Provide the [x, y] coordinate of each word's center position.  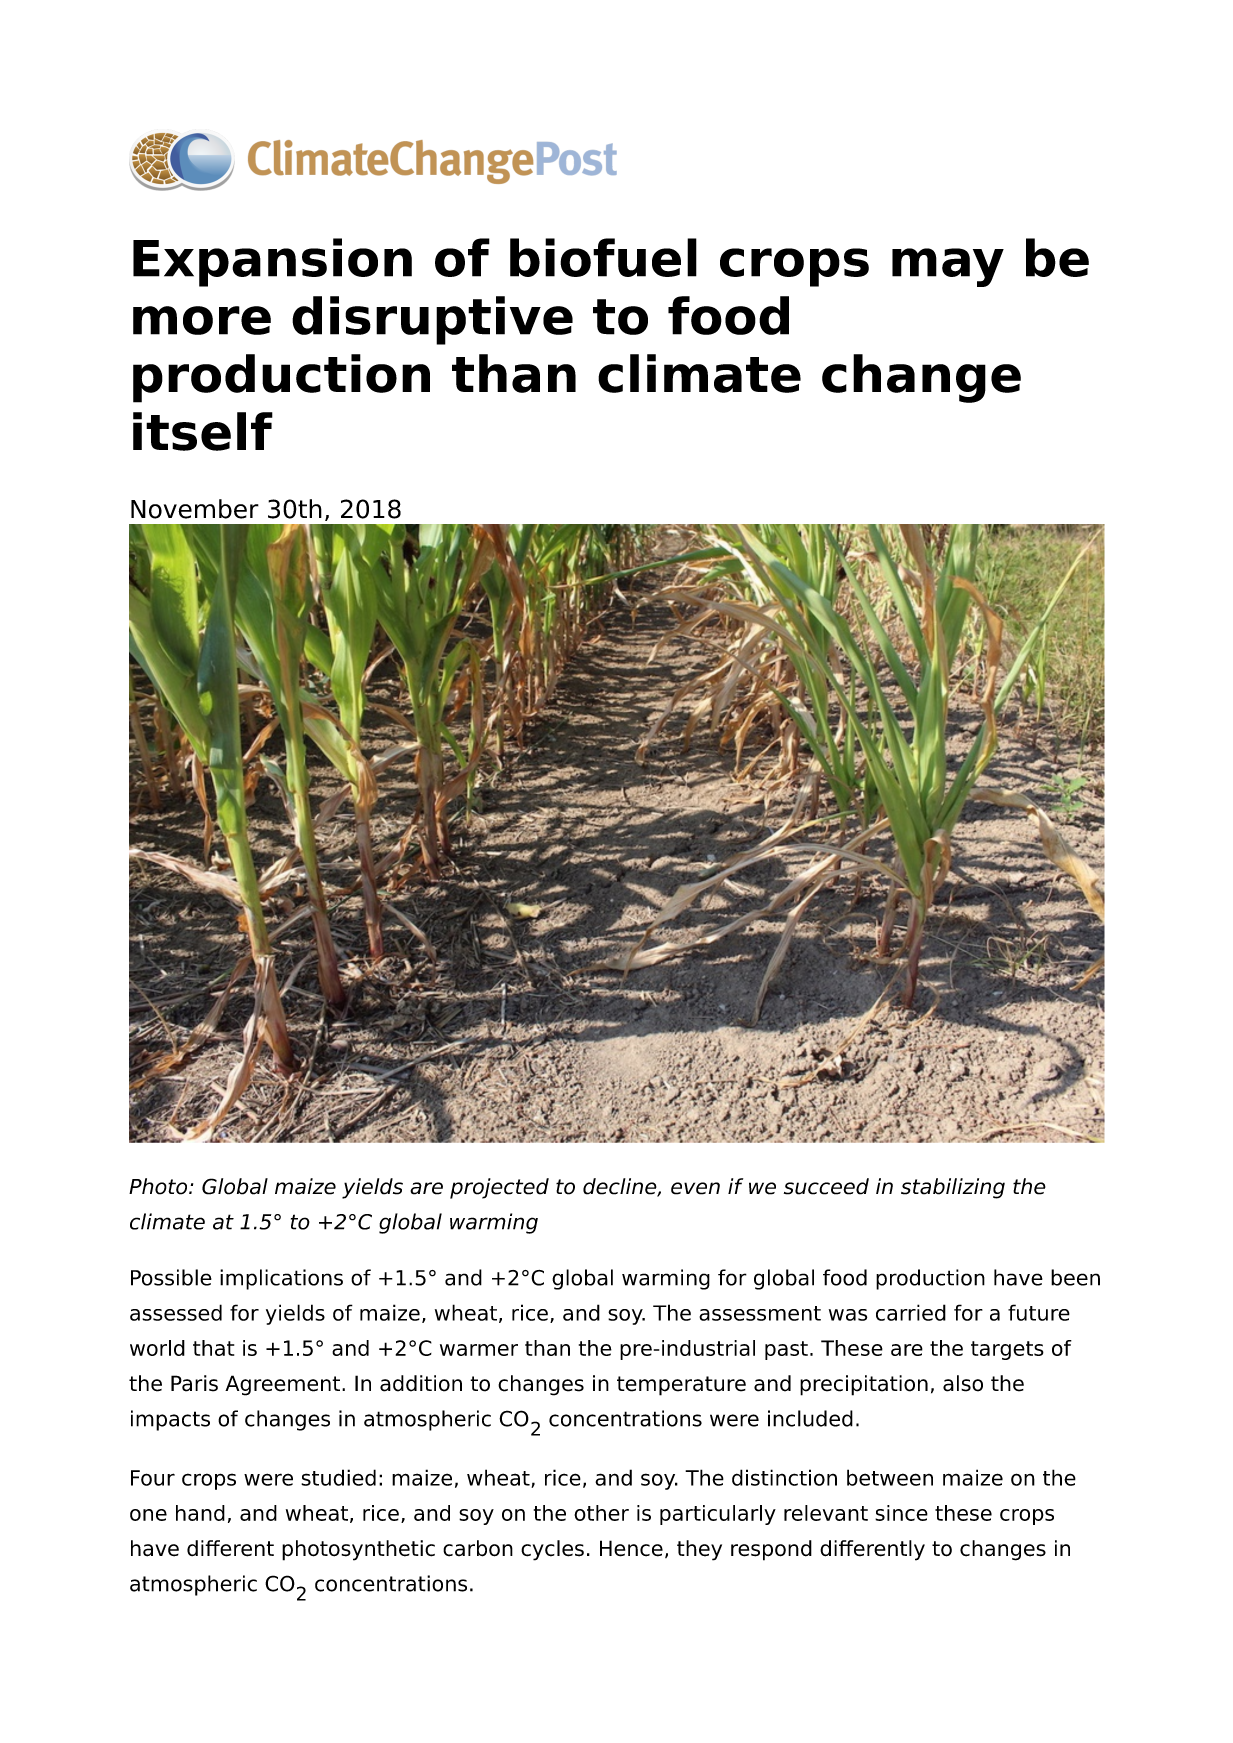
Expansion [272, 262]
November [195, 509]
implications [281, 1279]
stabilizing [953, 1188]
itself [203, 431]
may [948, 267]
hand [200, 1513]
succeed [826, 1186]
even [695, 1188]
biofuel [603, 257]
